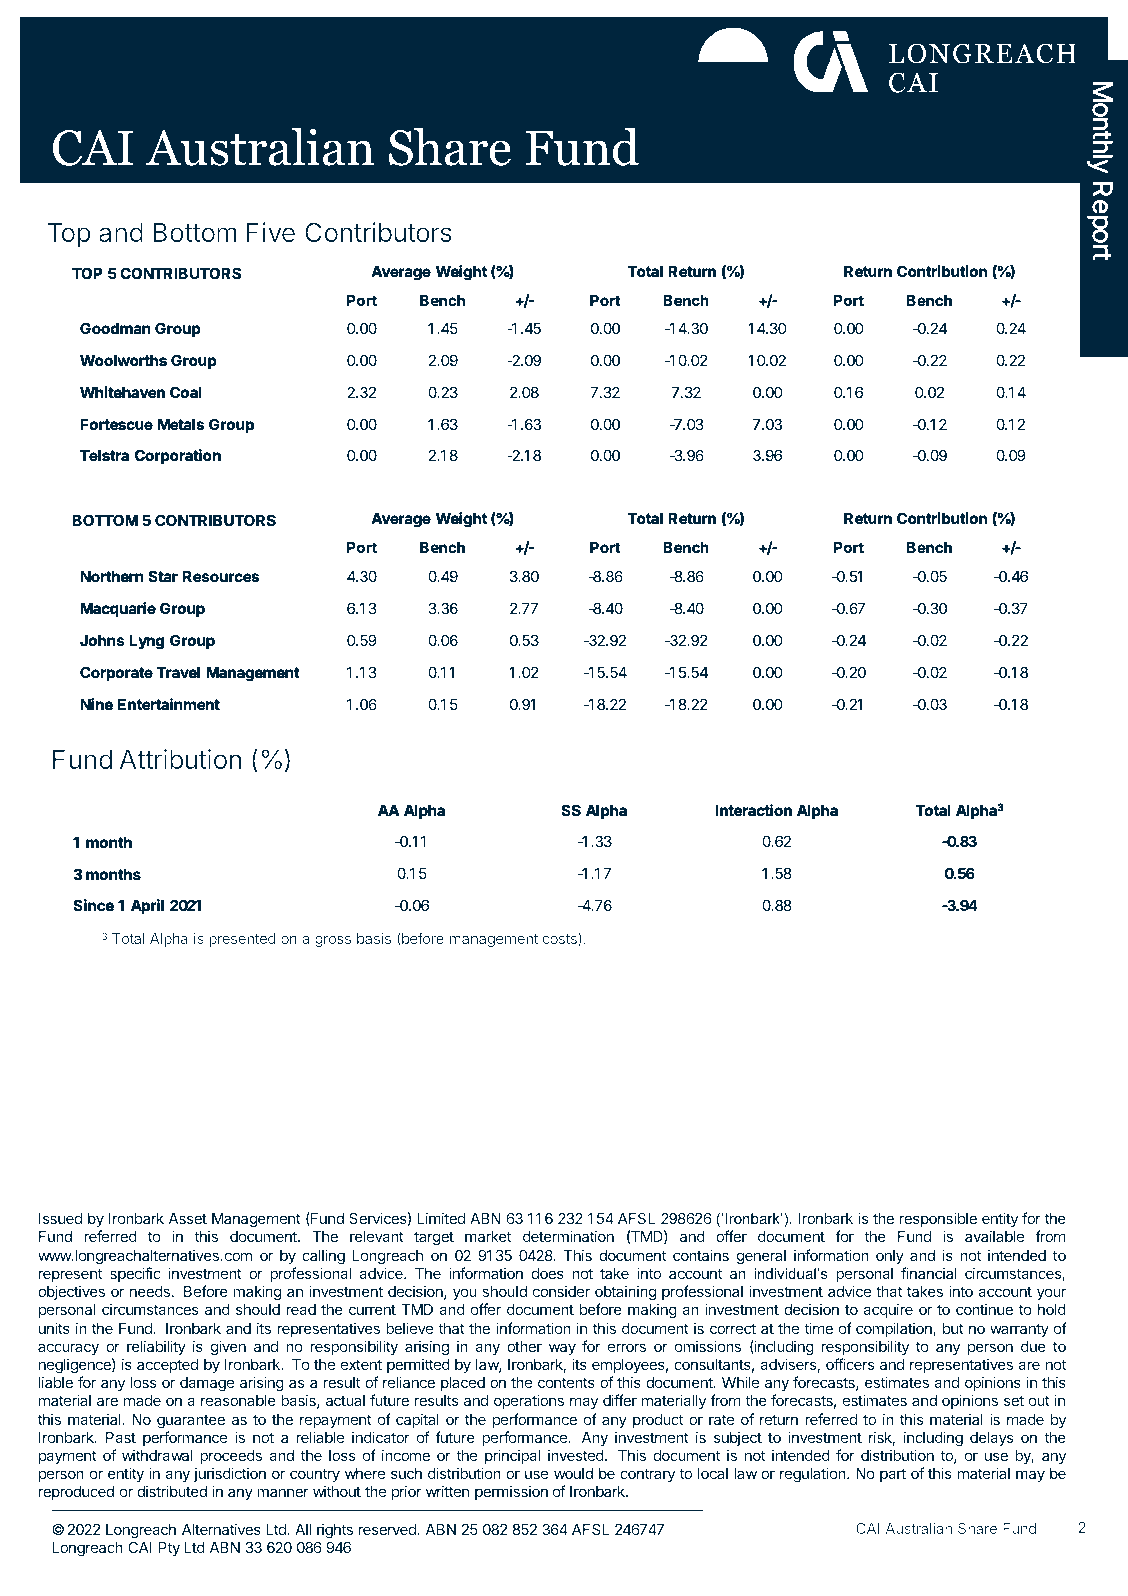 This screenshot has height=1596, width=1128. I want to click on gross, so click(333, 941).
